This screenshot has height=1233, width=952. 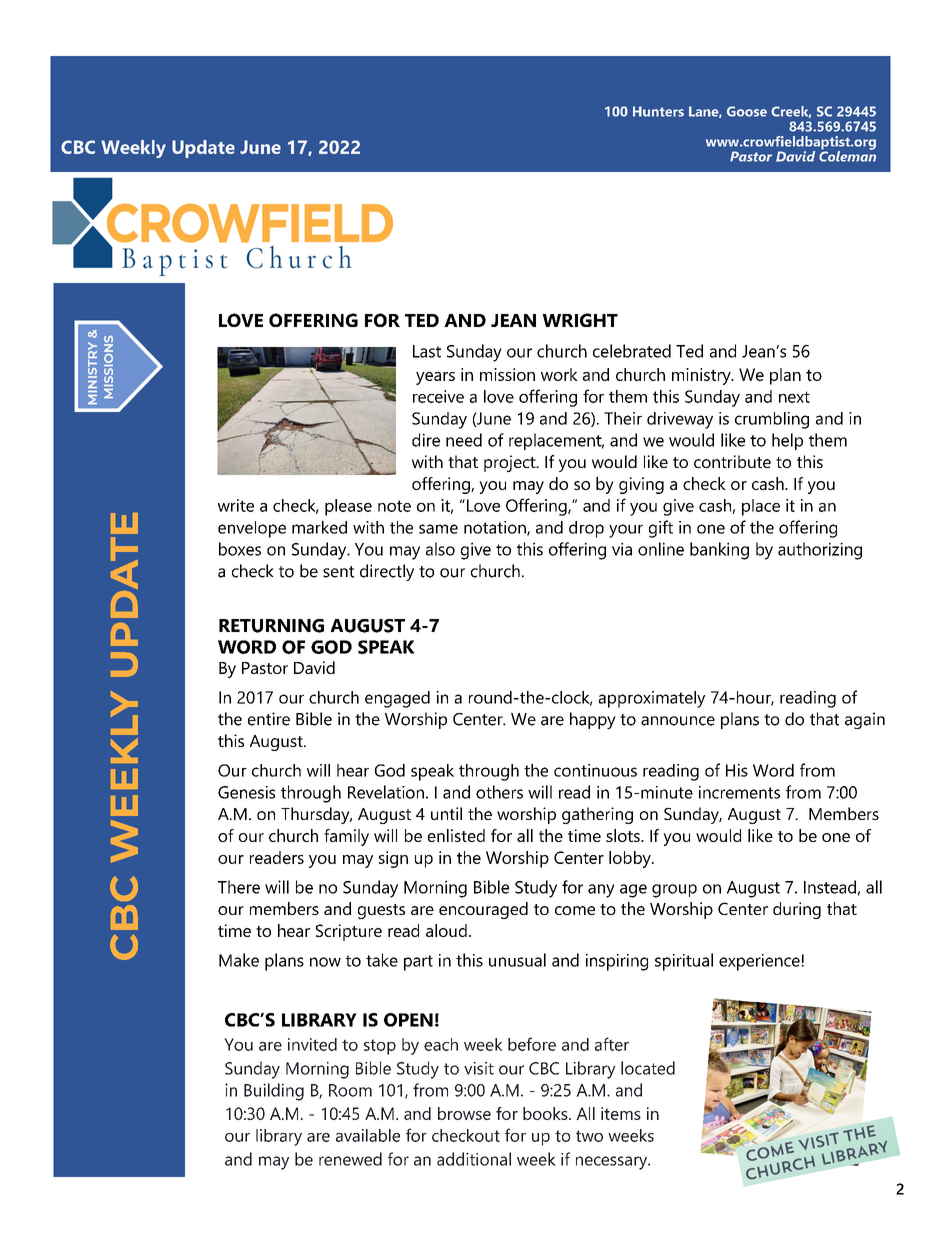 What do you see at coordinates (597, 815) in the screenshot?
I see `gathering` at bounding box center [597, 815].
